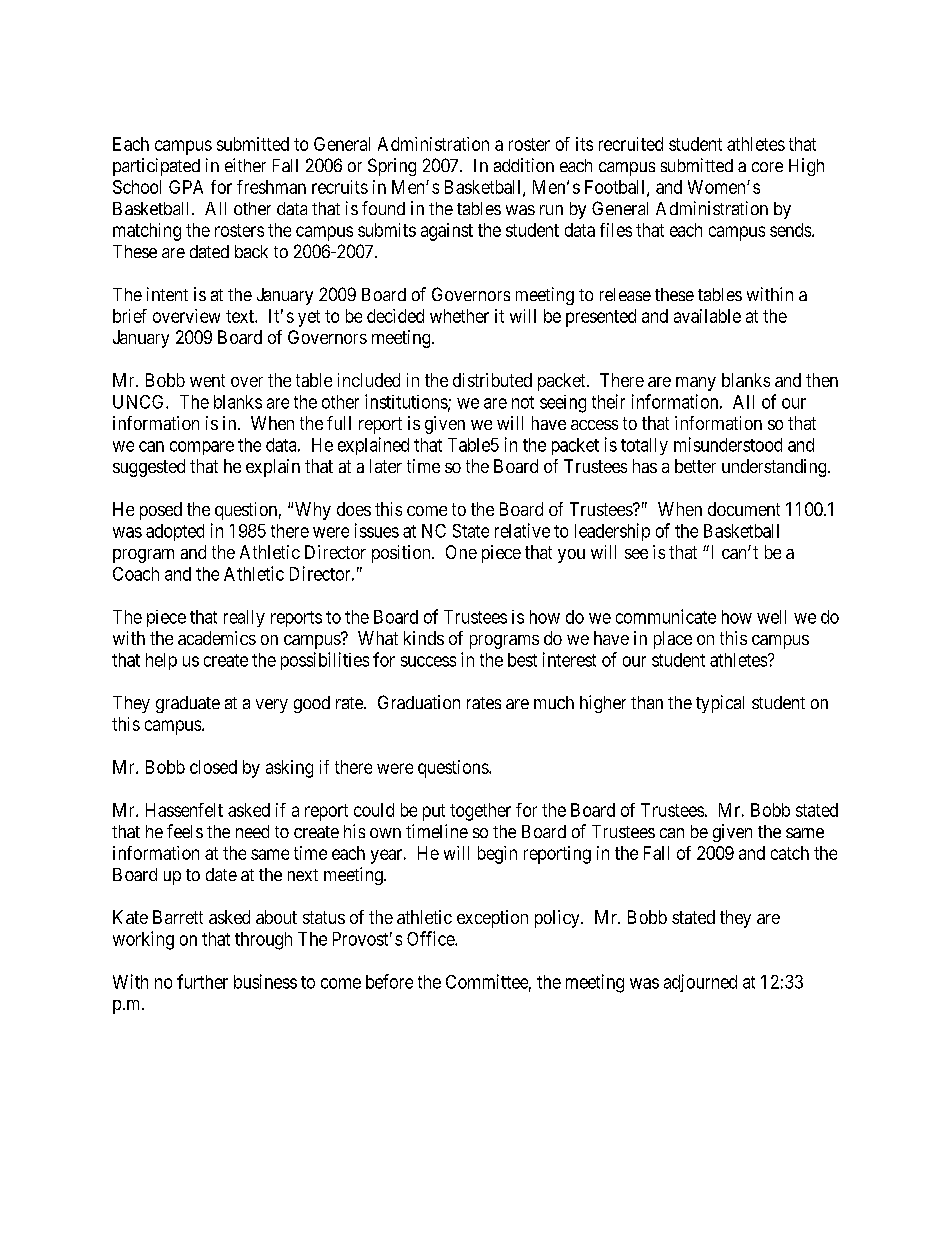  Describe the element at coordinates (524, 165) in the page. I see `addition` at that location.
